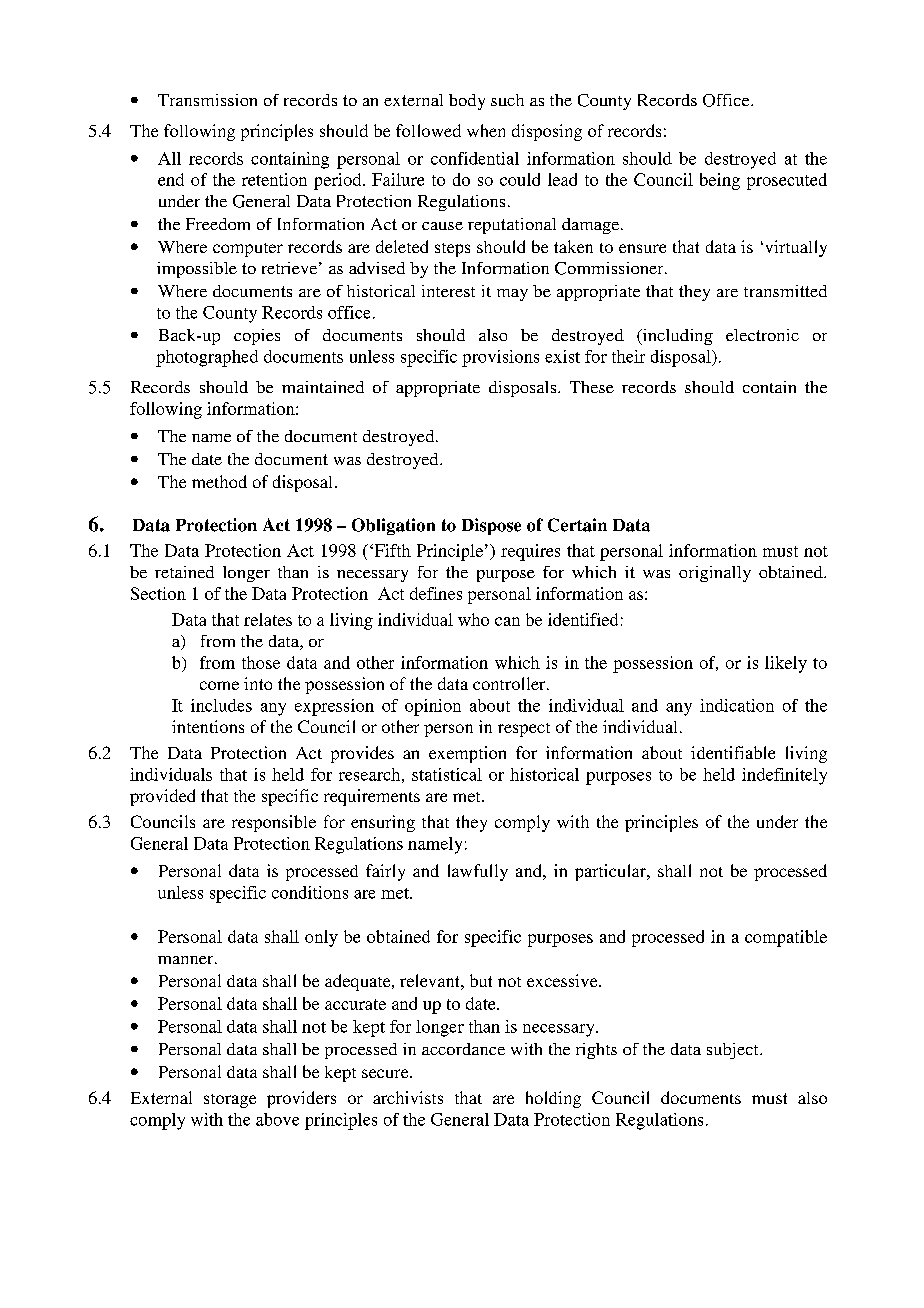 Image resolution: width=924 pixels, height=1308 pixels. Describe the element at coordinates (230, 1101) in the screenshot. I see `storage` at that location.
